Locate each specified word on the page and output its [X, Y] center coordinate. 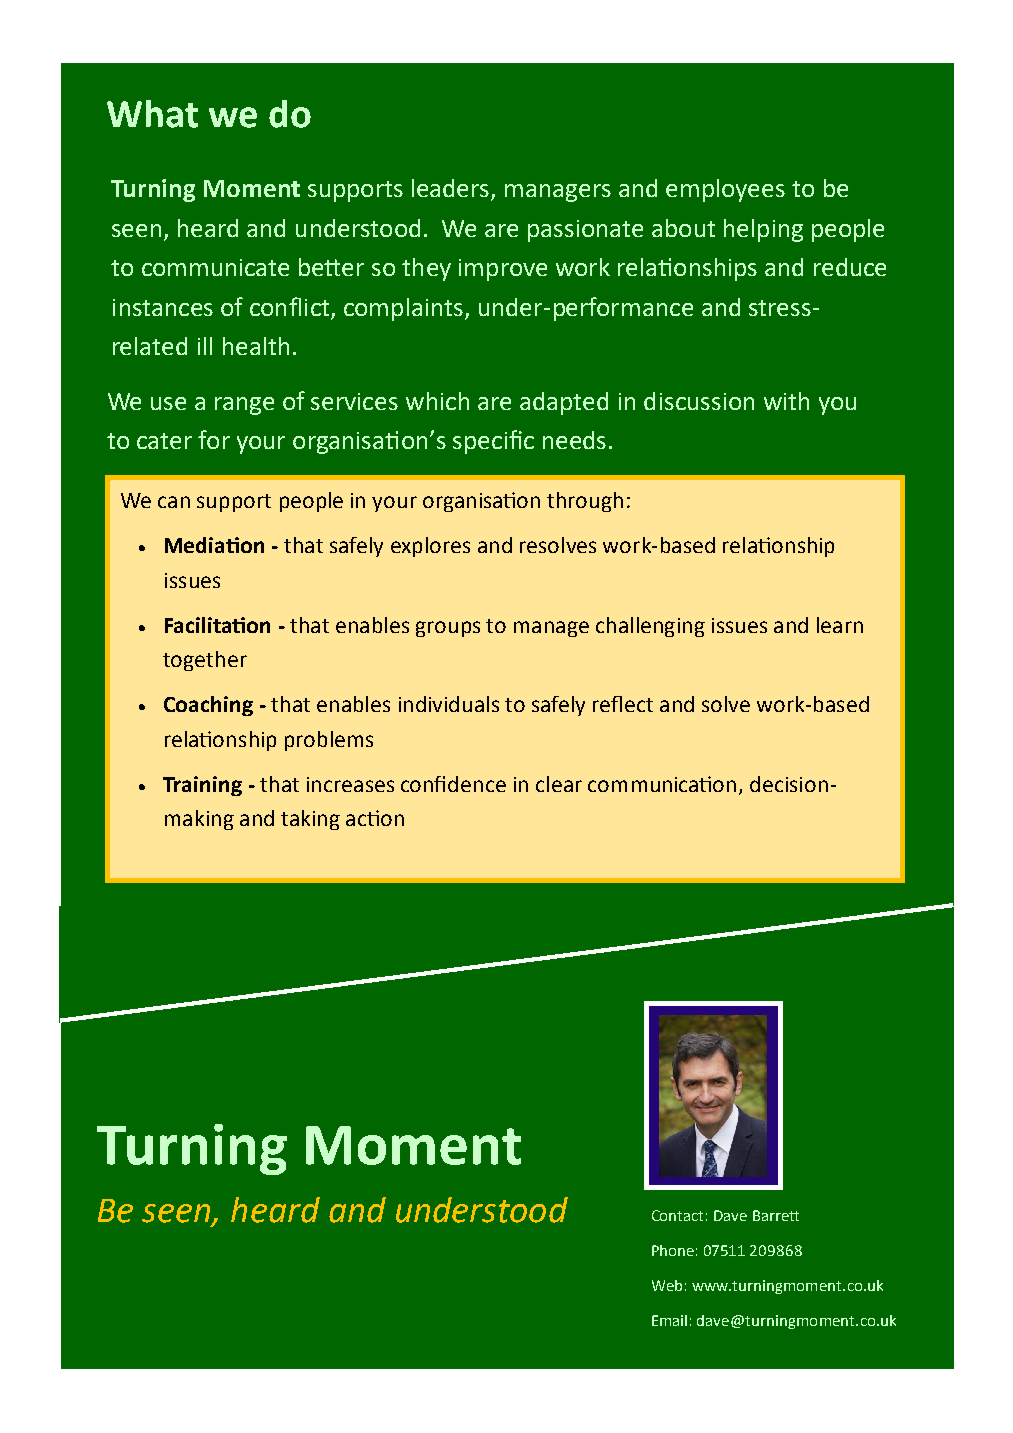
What [152, 114]
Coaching [208, 706]
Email [669, 1320]
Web [667, 1285]
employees [725, 190]
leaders [452, 189]
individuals [449, 704]
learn [840, 625]
